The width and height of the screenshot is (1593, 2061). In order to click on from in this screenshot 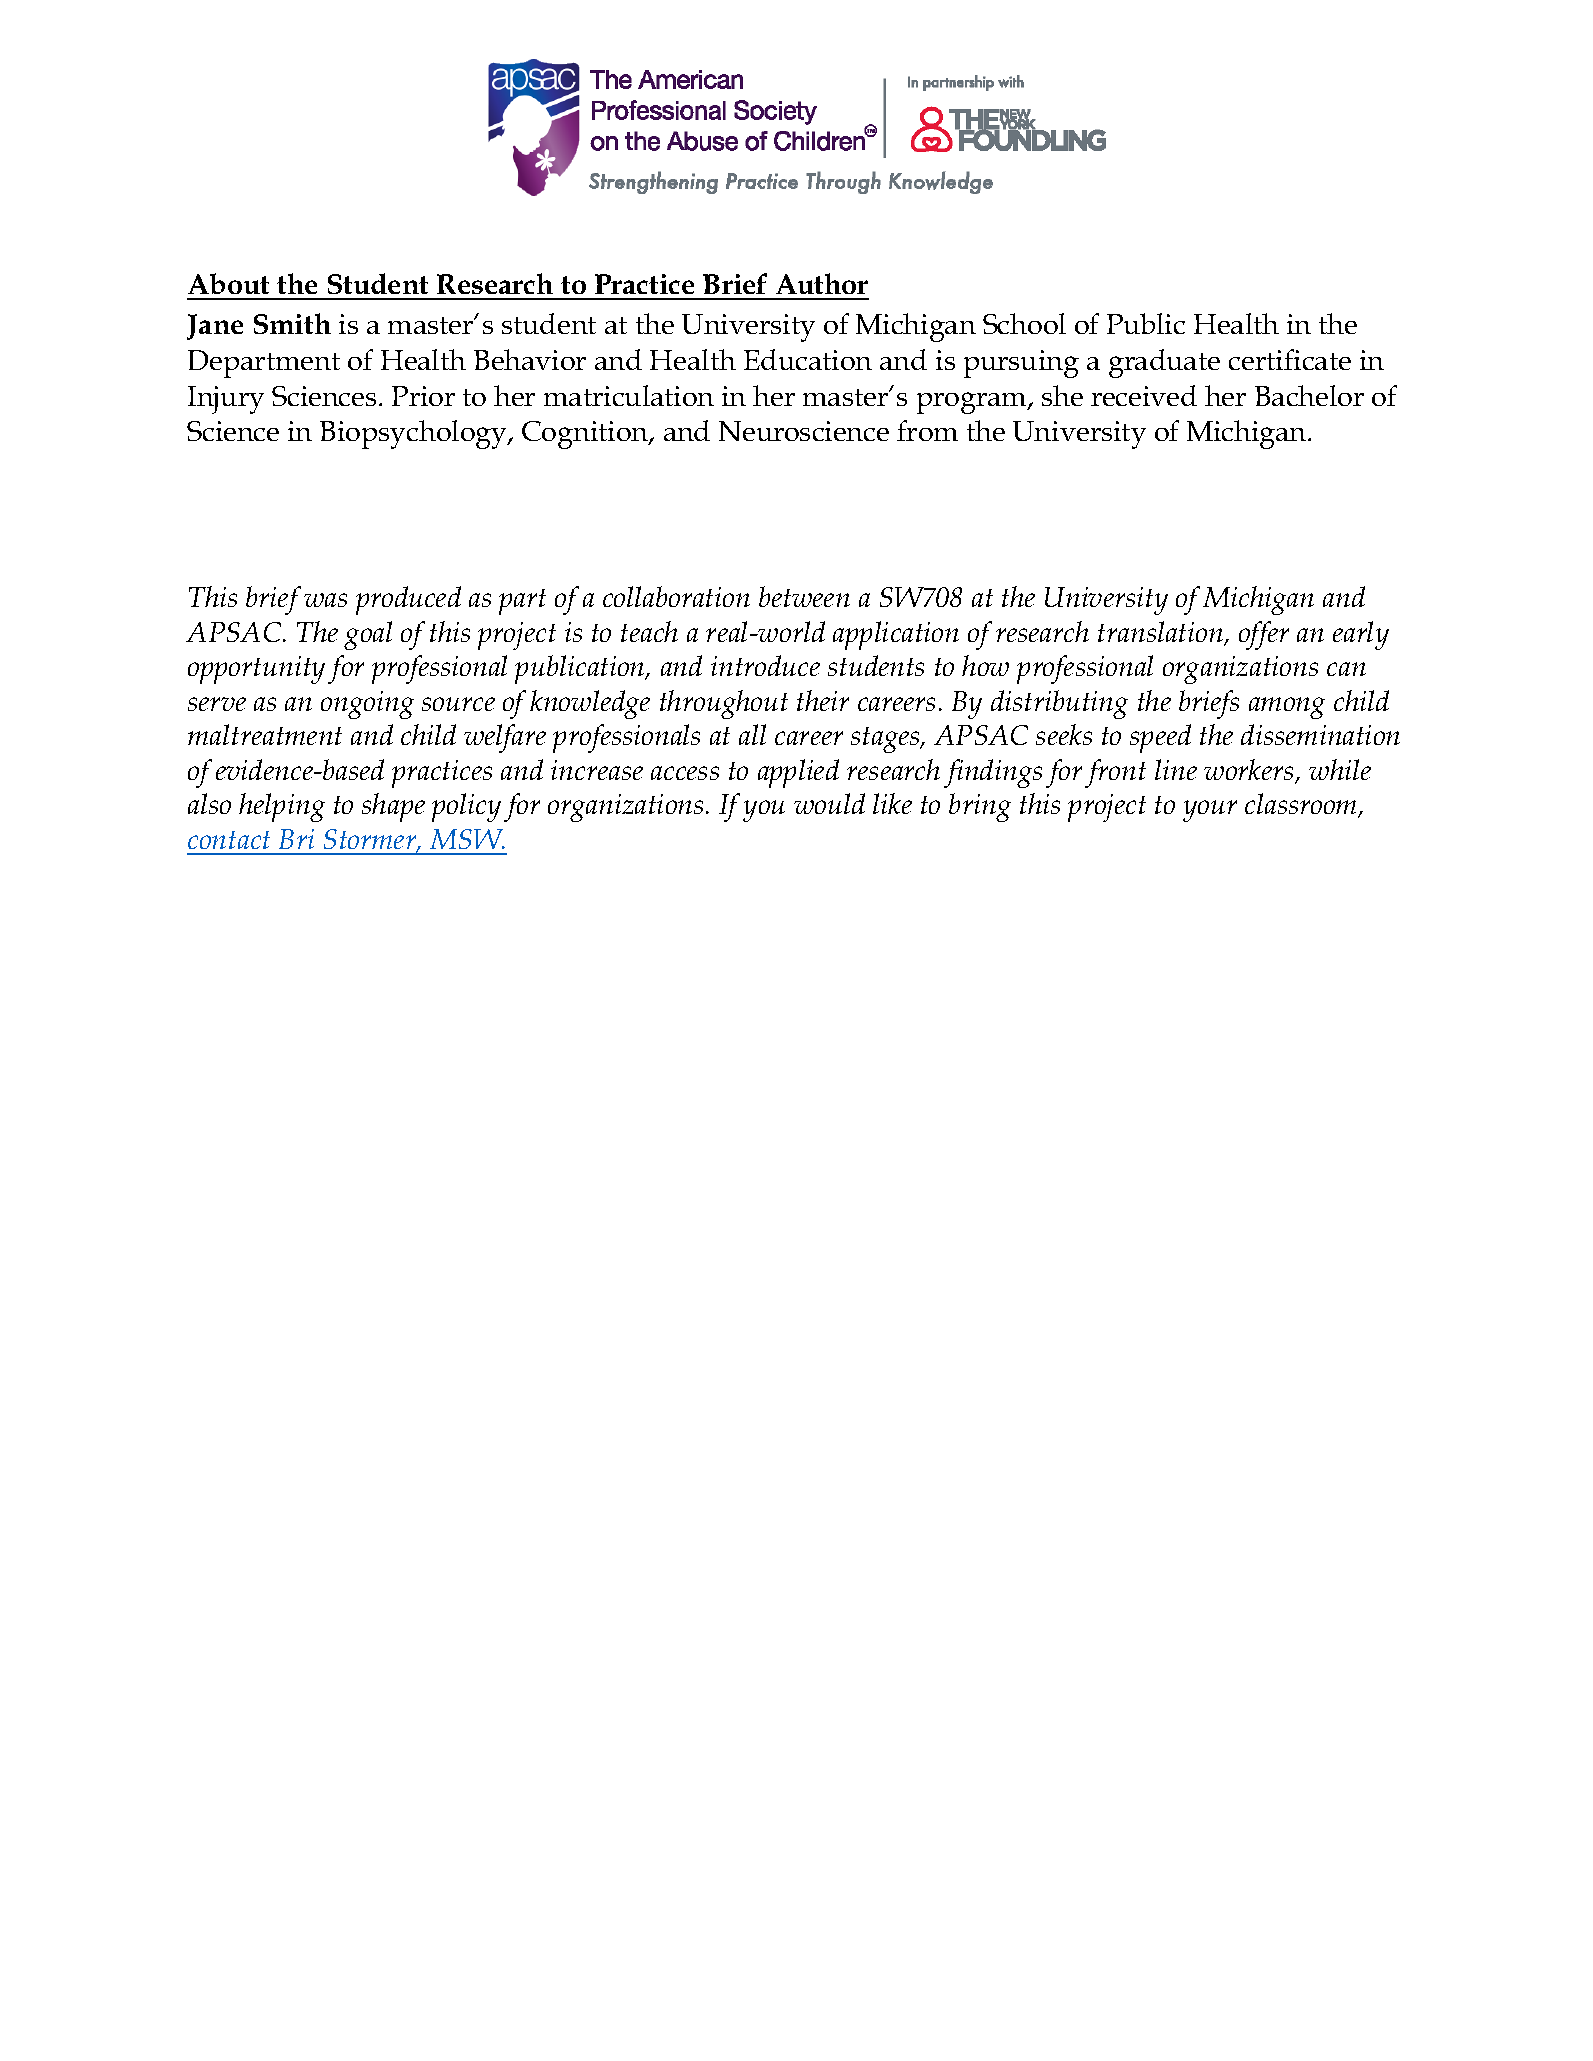, I will do `click(927, 430)`.
